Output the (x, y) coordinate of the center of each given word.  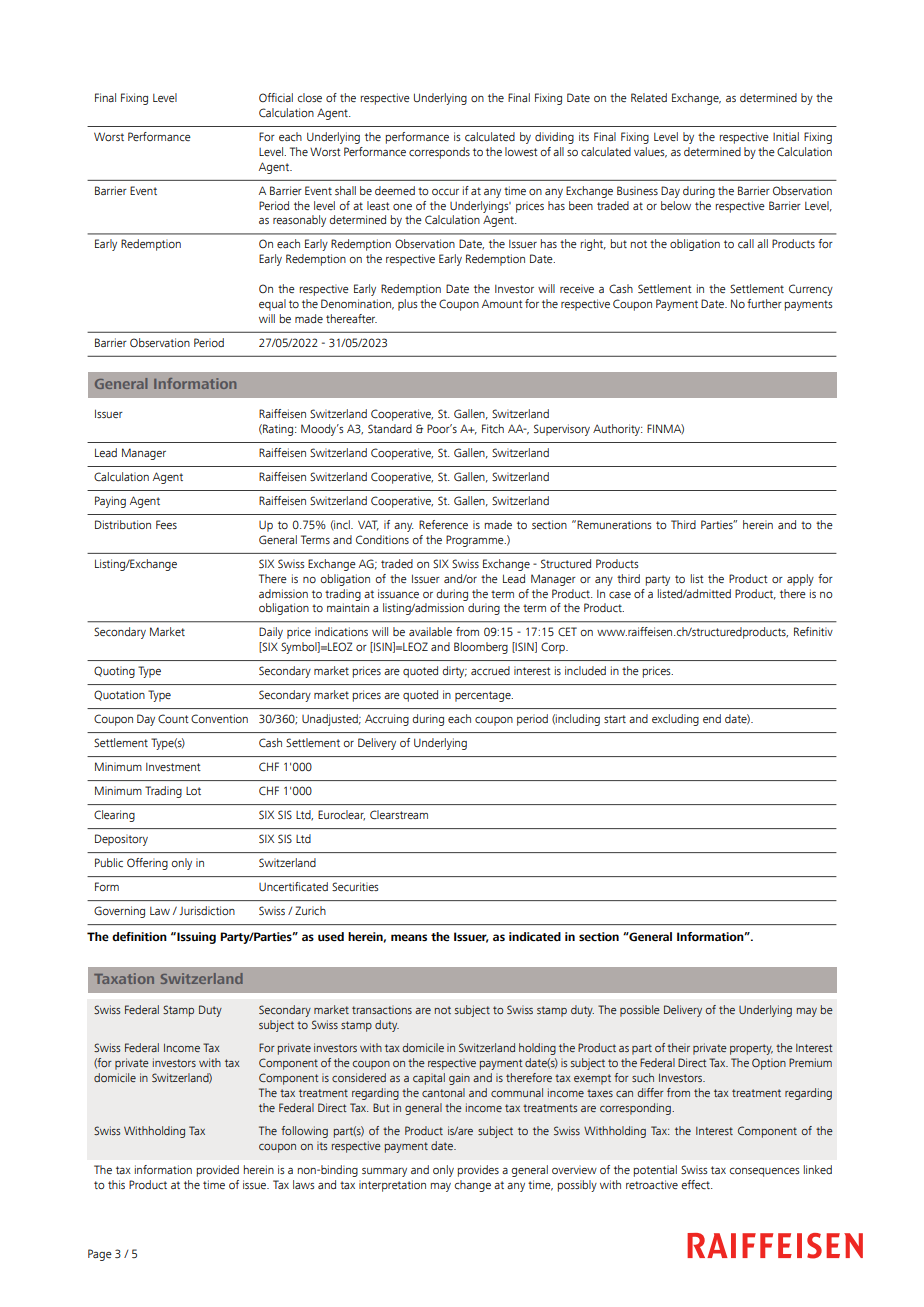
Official (276, 97)
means (409, 937)
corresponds (439, 153)
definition (139, 936)
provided (217, 1171)
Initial (786, 136)
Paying (110, 502)
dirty (455, 672)
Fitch (493, 428)
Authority (618, 430)
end (712, 718)
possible (640, 1011)
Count (173, 718)
